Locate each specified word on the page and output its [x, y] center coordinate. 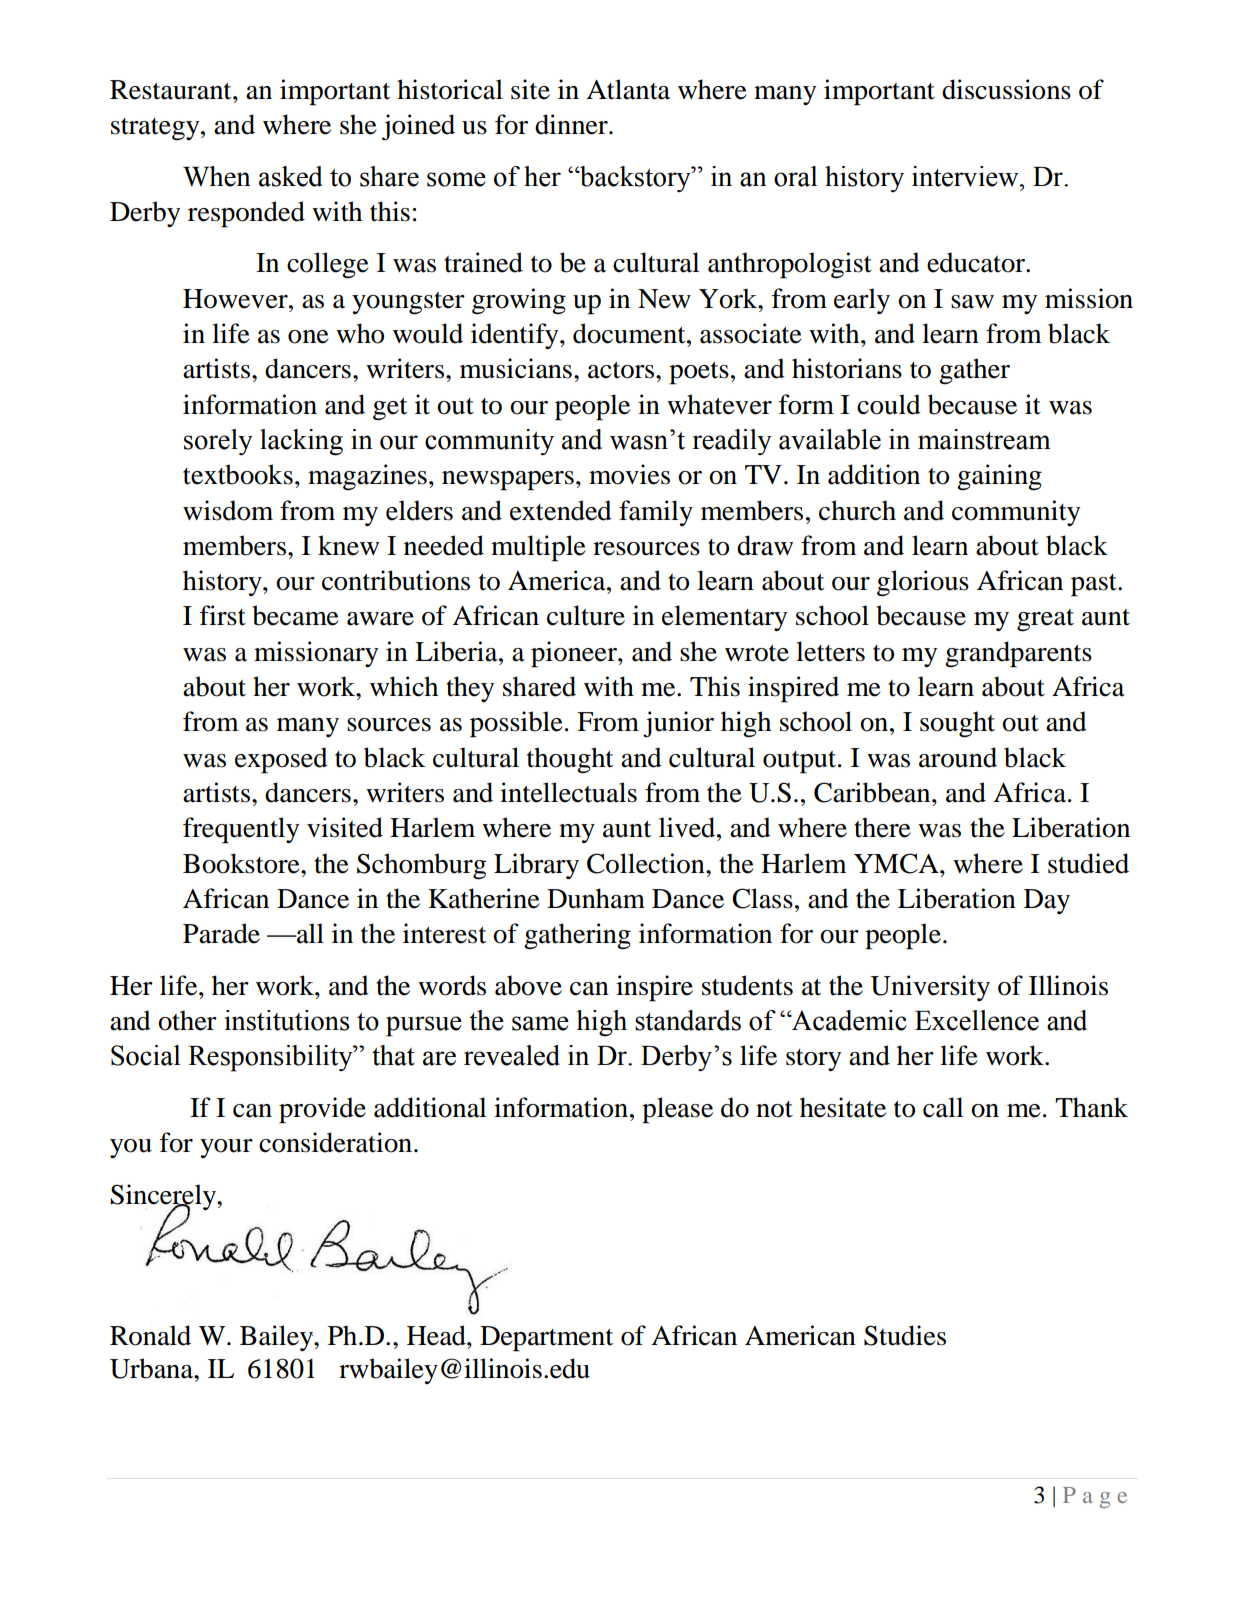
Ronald [150, 1335]
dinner [572, 124]
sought [957, 724]
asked [291, 176]
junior [678, 724]
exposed [281, 760]
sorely [218, 442]
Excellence [977, 1020]
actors [621, 370]
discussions [1006, 89]
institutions [287, 1020]
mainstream [984, 439]
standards [688, 1020]
